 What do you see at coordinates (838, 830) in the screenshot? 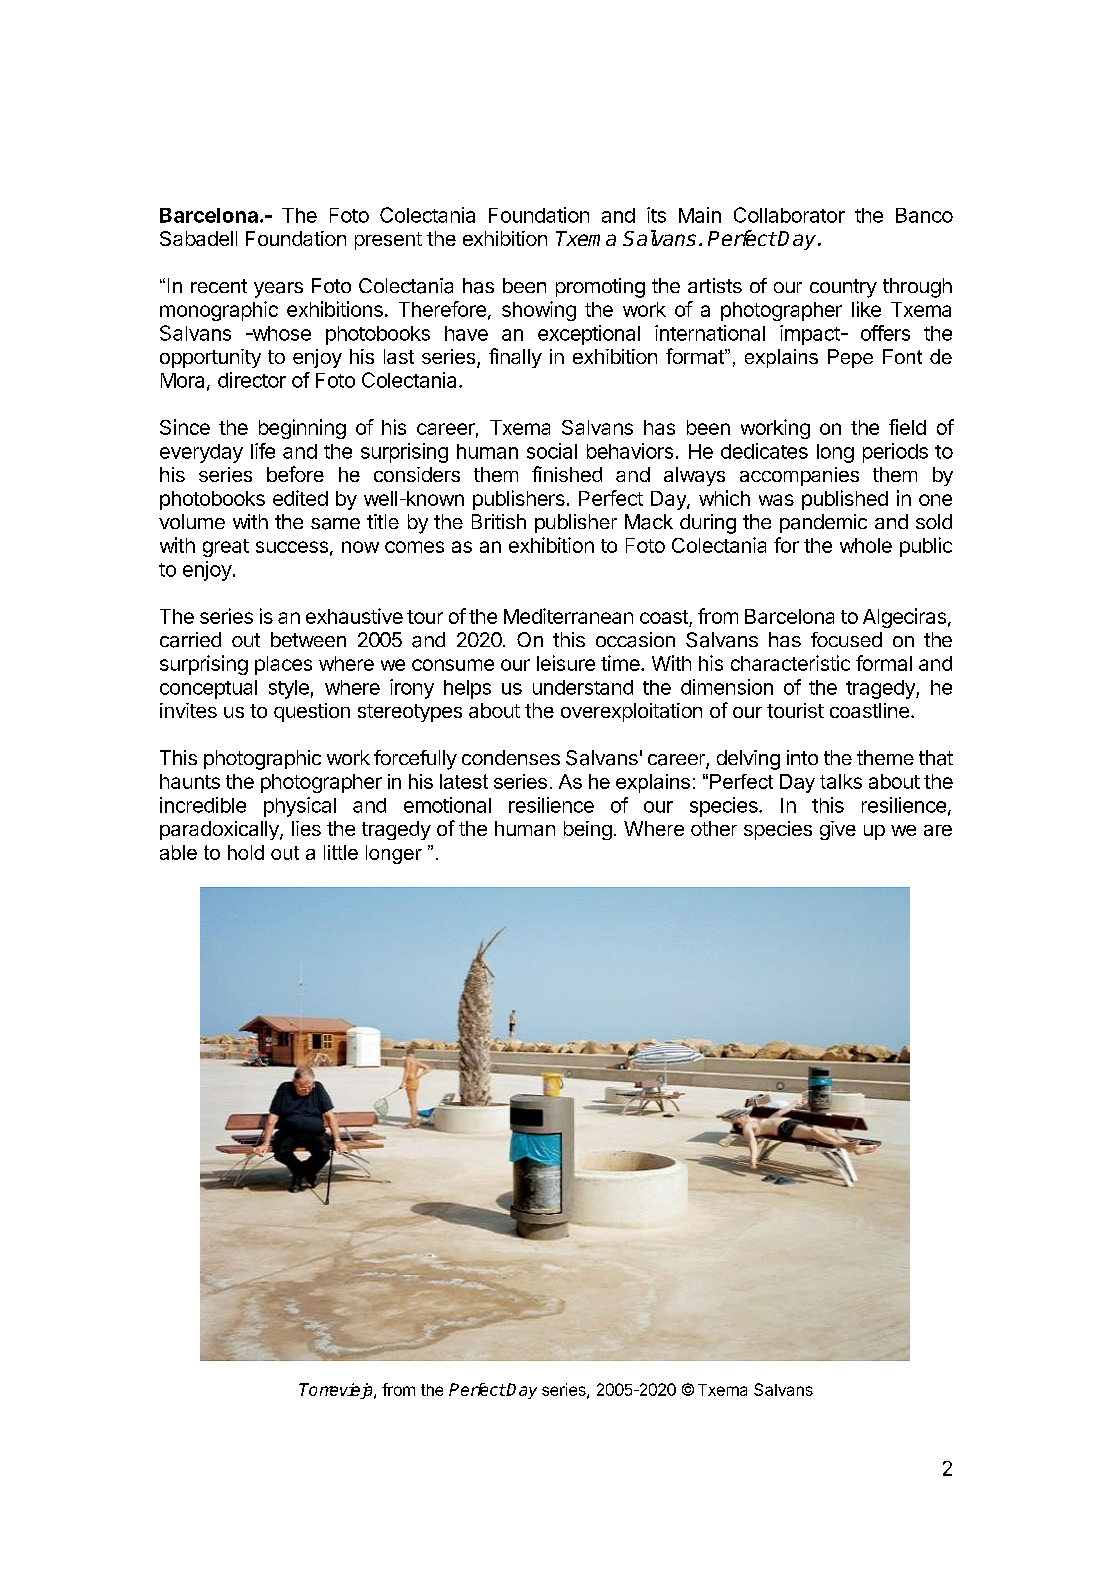
I see `give` at bounding box center [838, 830].
